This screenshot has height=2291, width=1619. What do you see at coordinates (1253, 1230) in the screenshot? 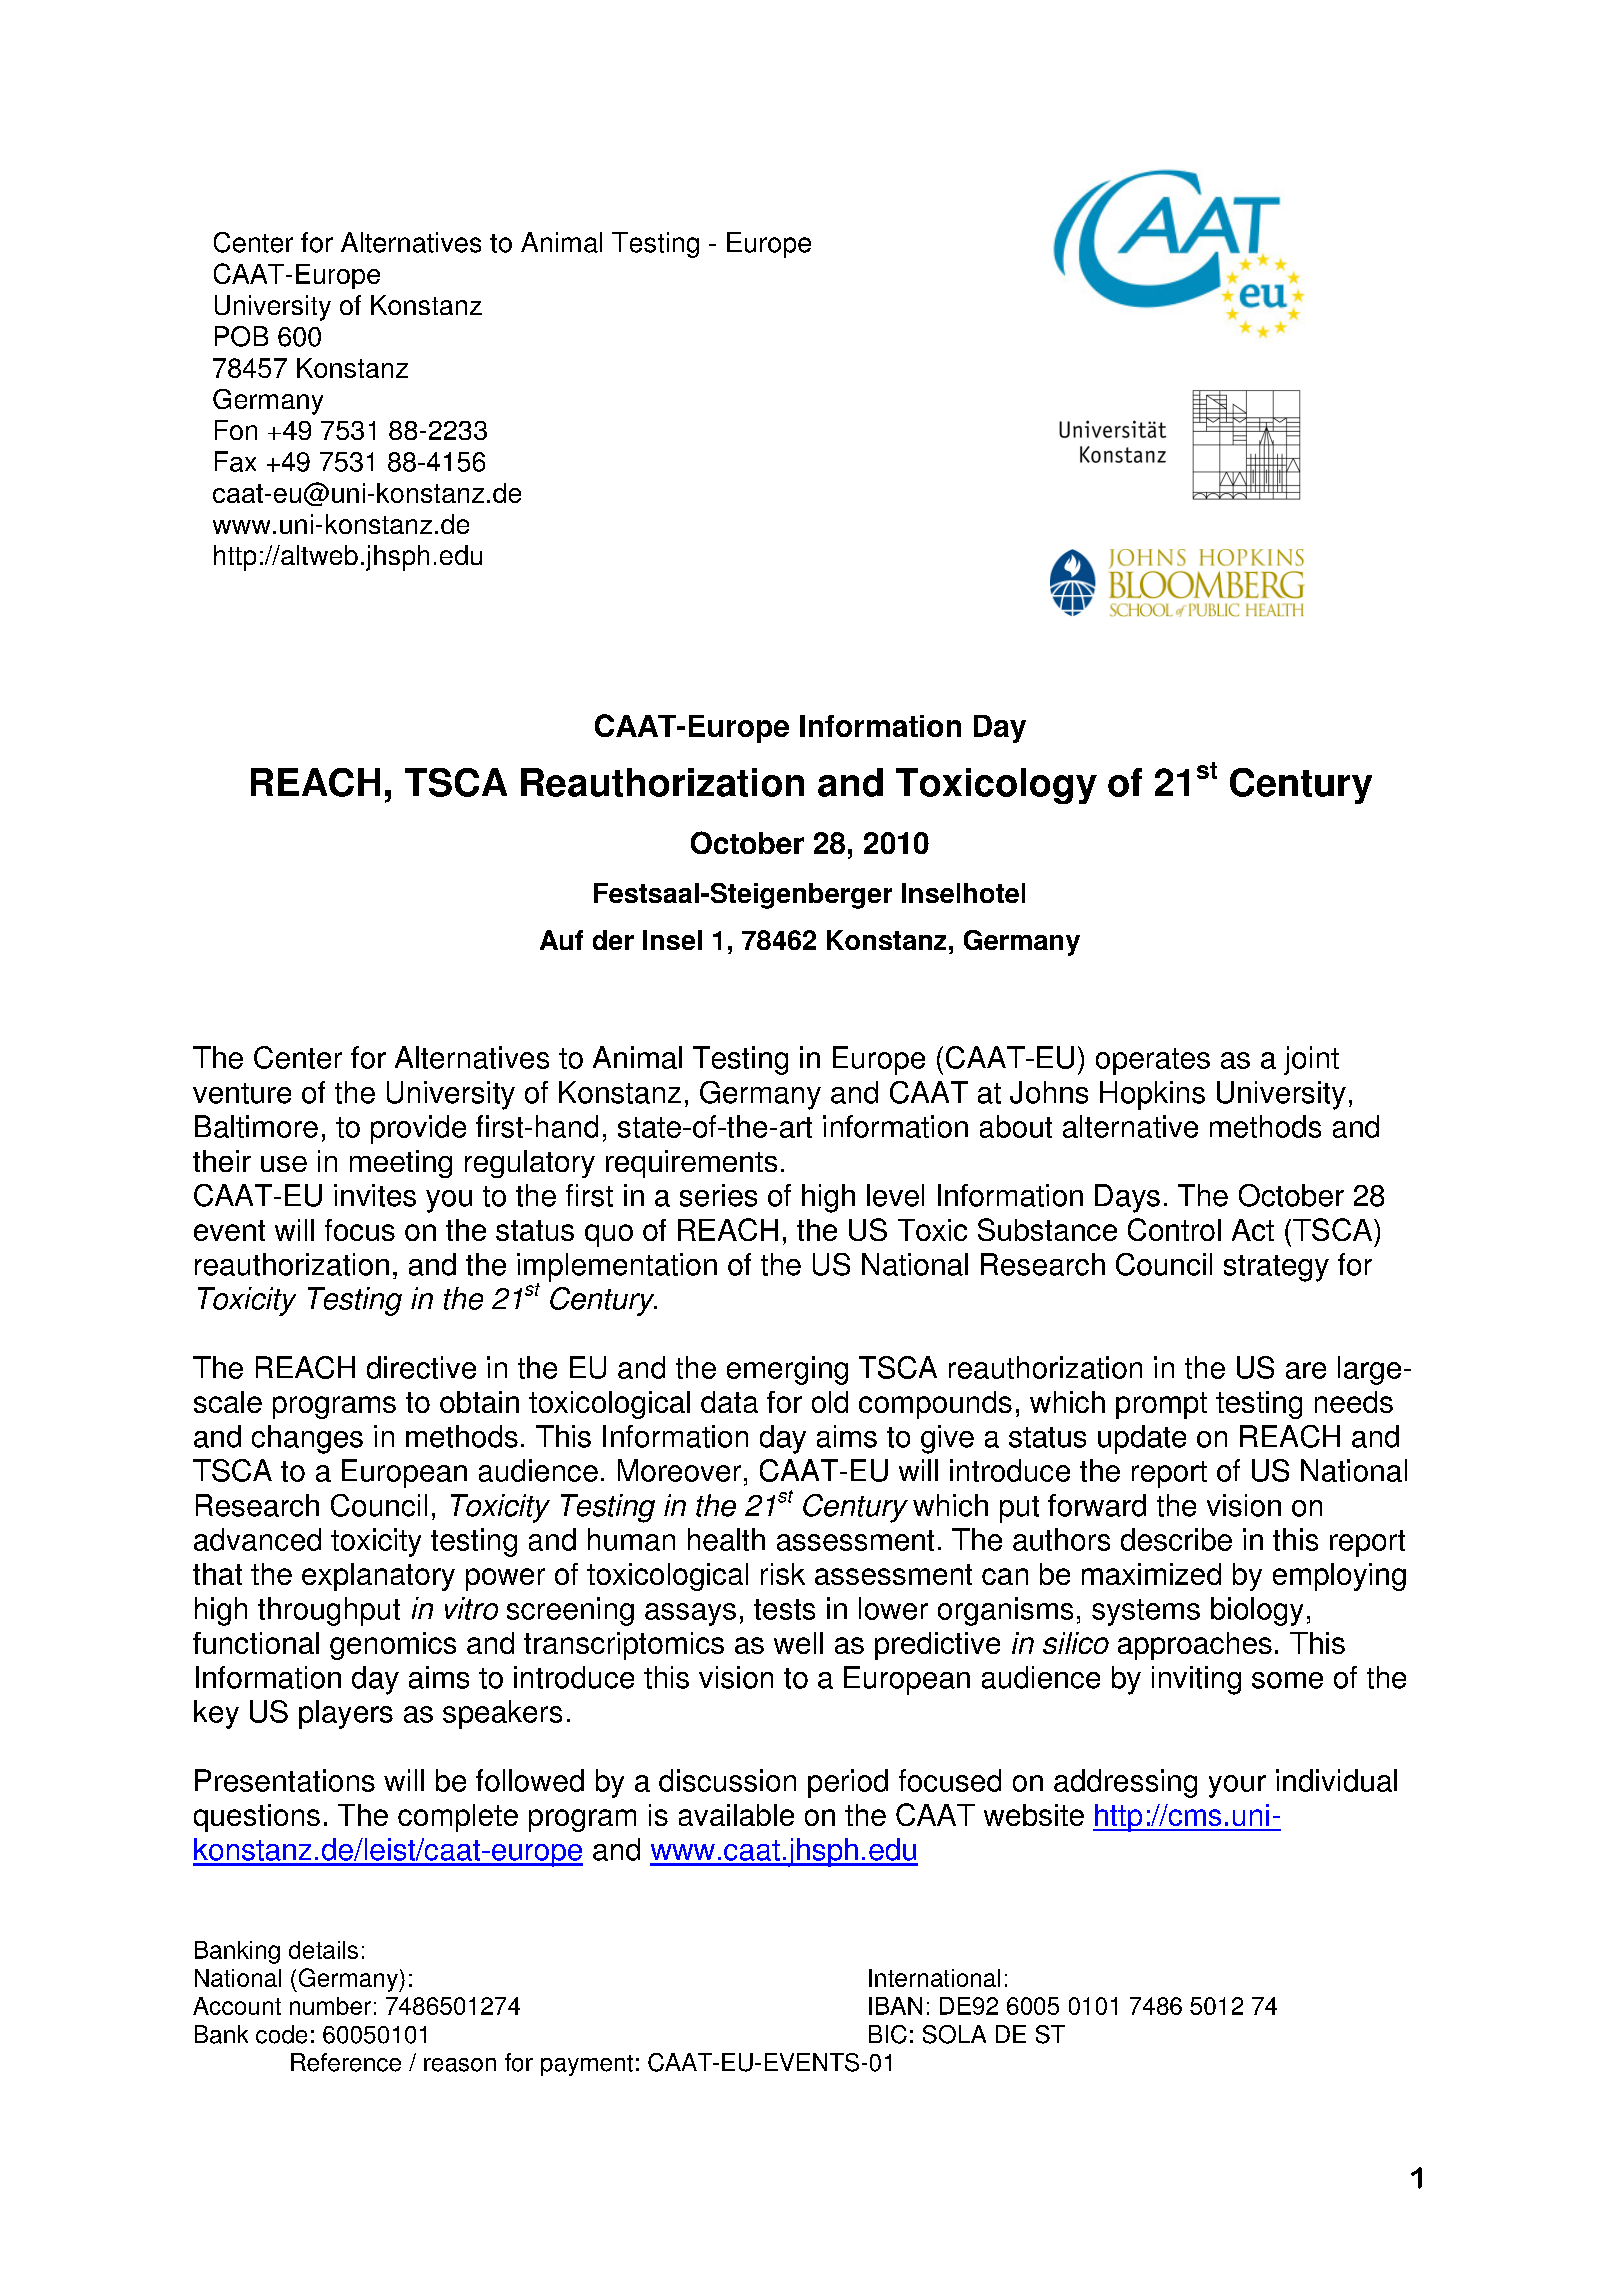
I see `Act` at bounding box center [1253, 1230].
